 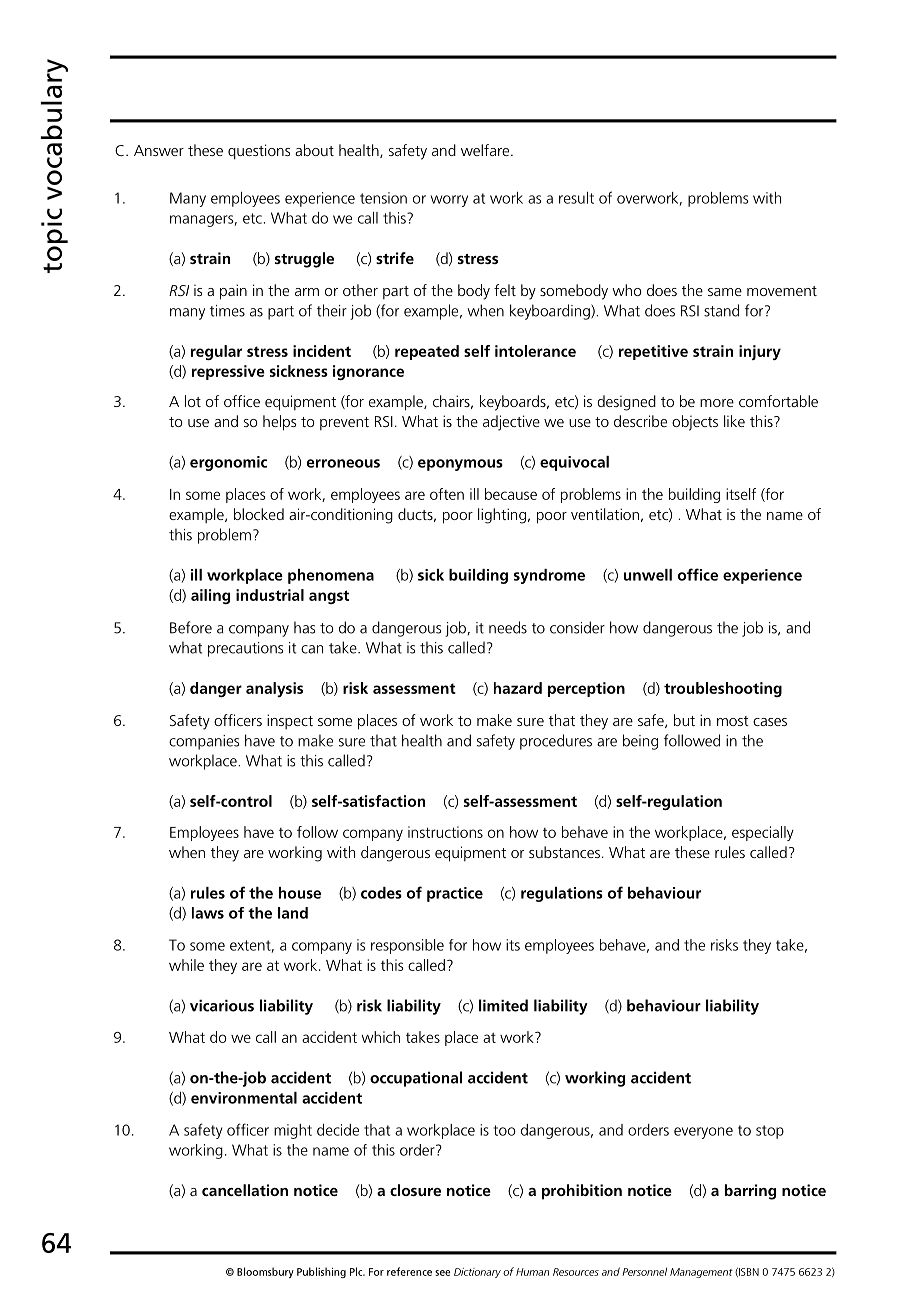 What do you see at coordinates (701, 1273) in the screenshot?
I see `Management` at bounding box center [701, 1273].
